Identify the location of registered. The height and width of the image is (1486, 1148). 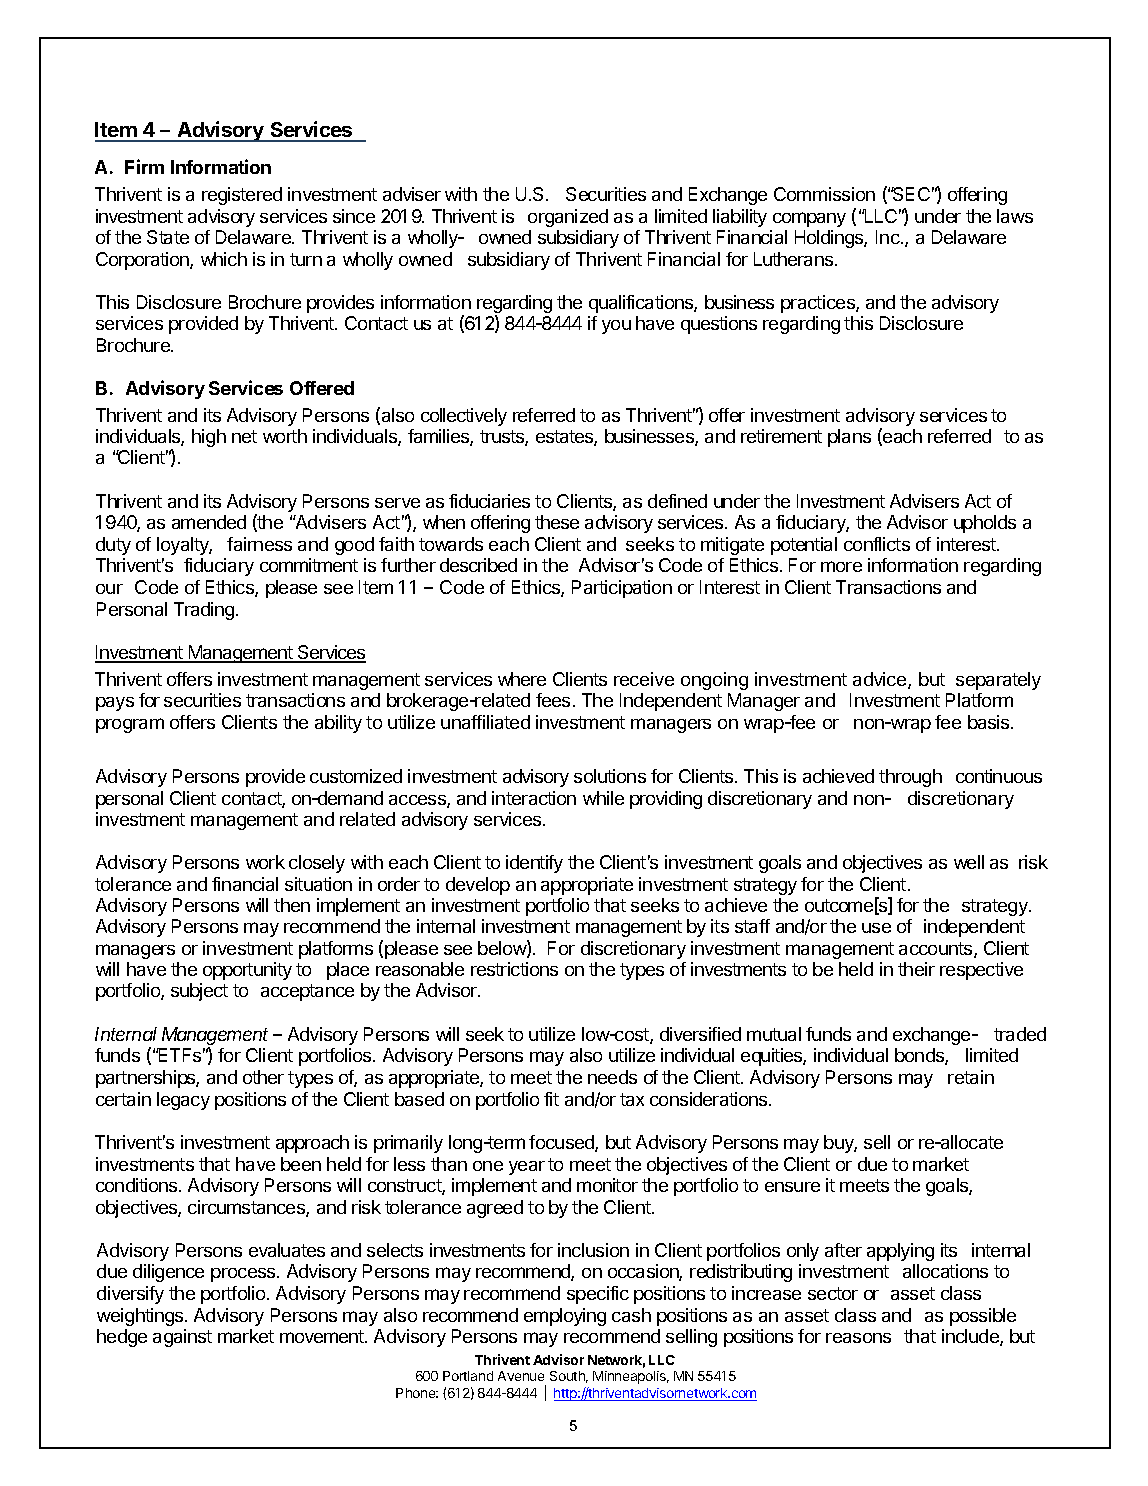
(242, 196).
